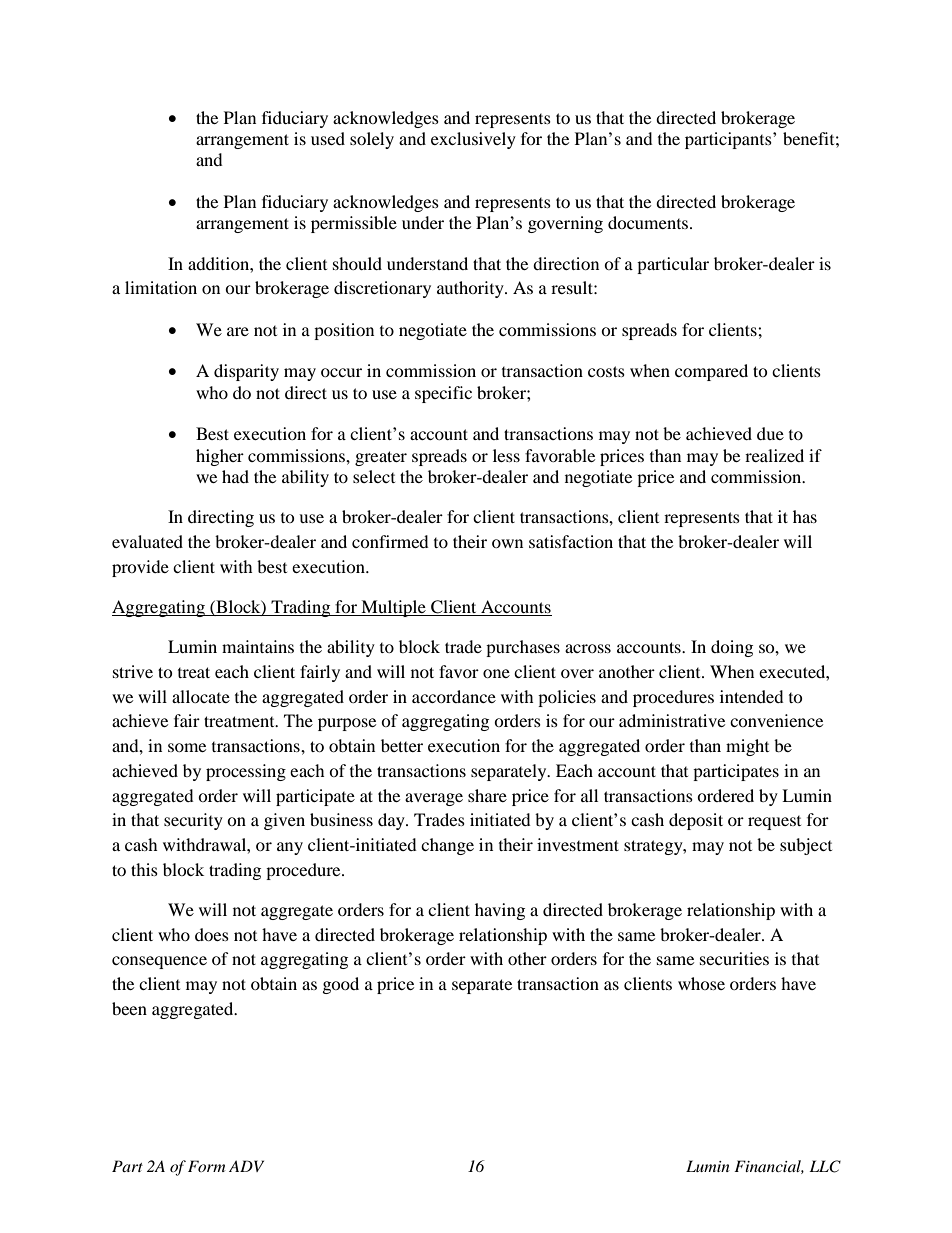  I want to click on doing, so click(732, 648).
